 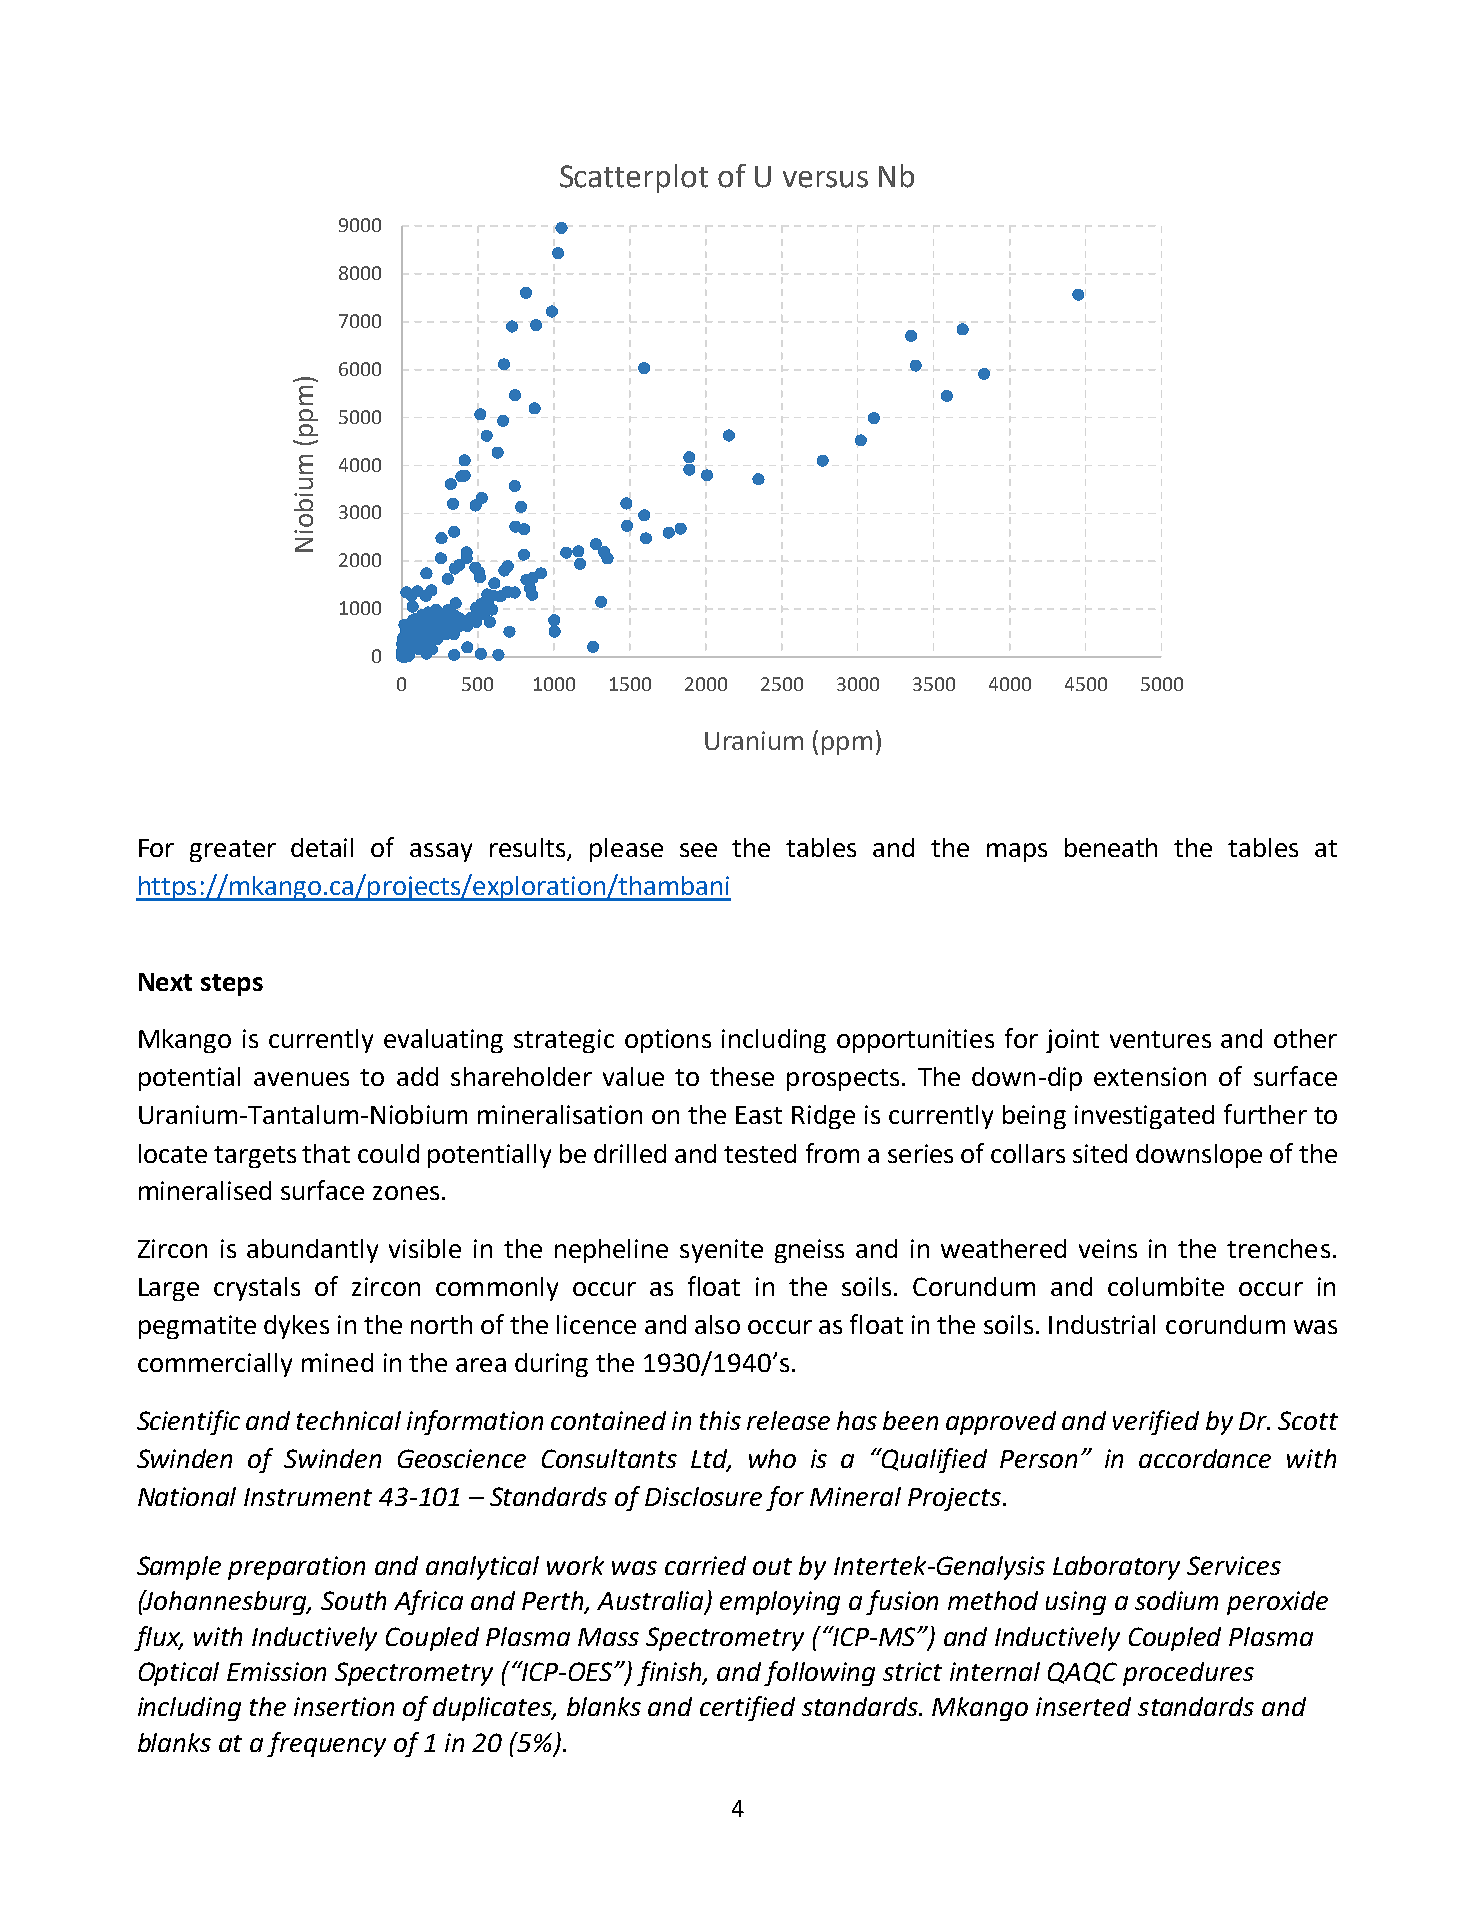 What do you see at coordinates (276, 1671) in the screenshot?
I see `Emission` at bounding box center [276, 1671].
